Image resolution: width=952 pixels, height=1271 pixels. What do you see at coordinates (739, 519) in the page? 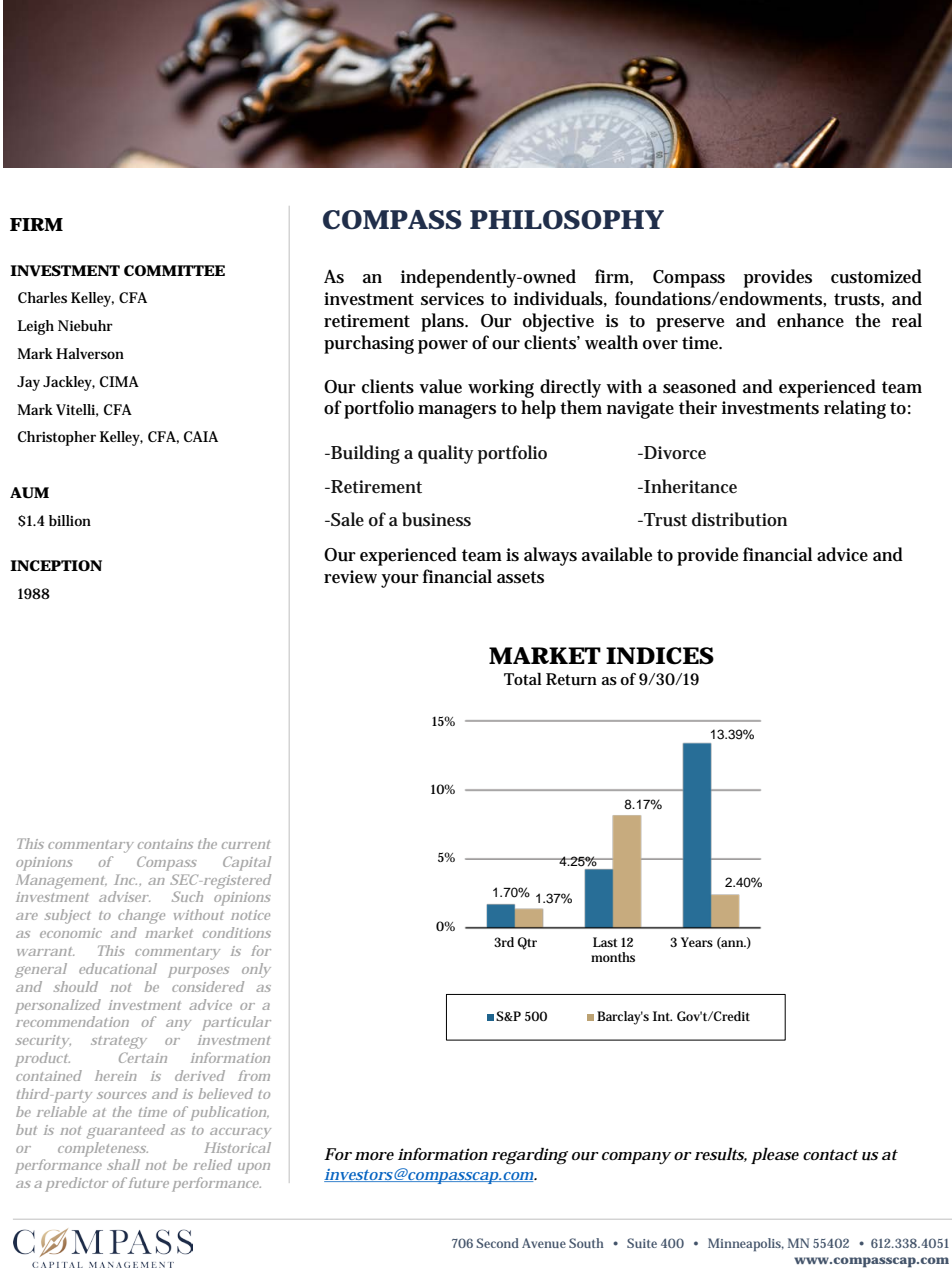
I see `distribution` at bounding box center [739, 519].
